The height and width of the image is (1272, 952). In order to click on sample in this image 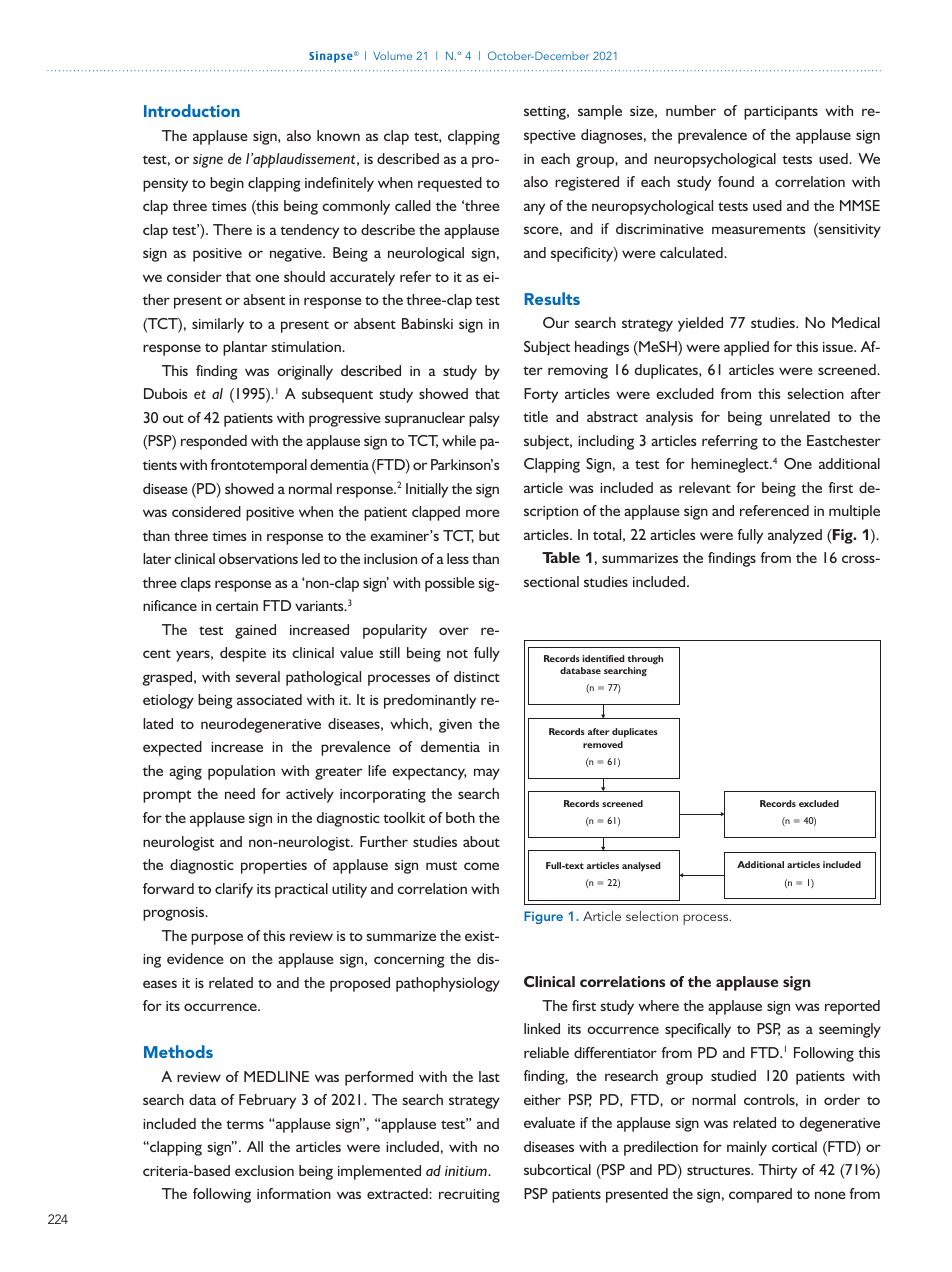, I will do `click(600, 112)`.
